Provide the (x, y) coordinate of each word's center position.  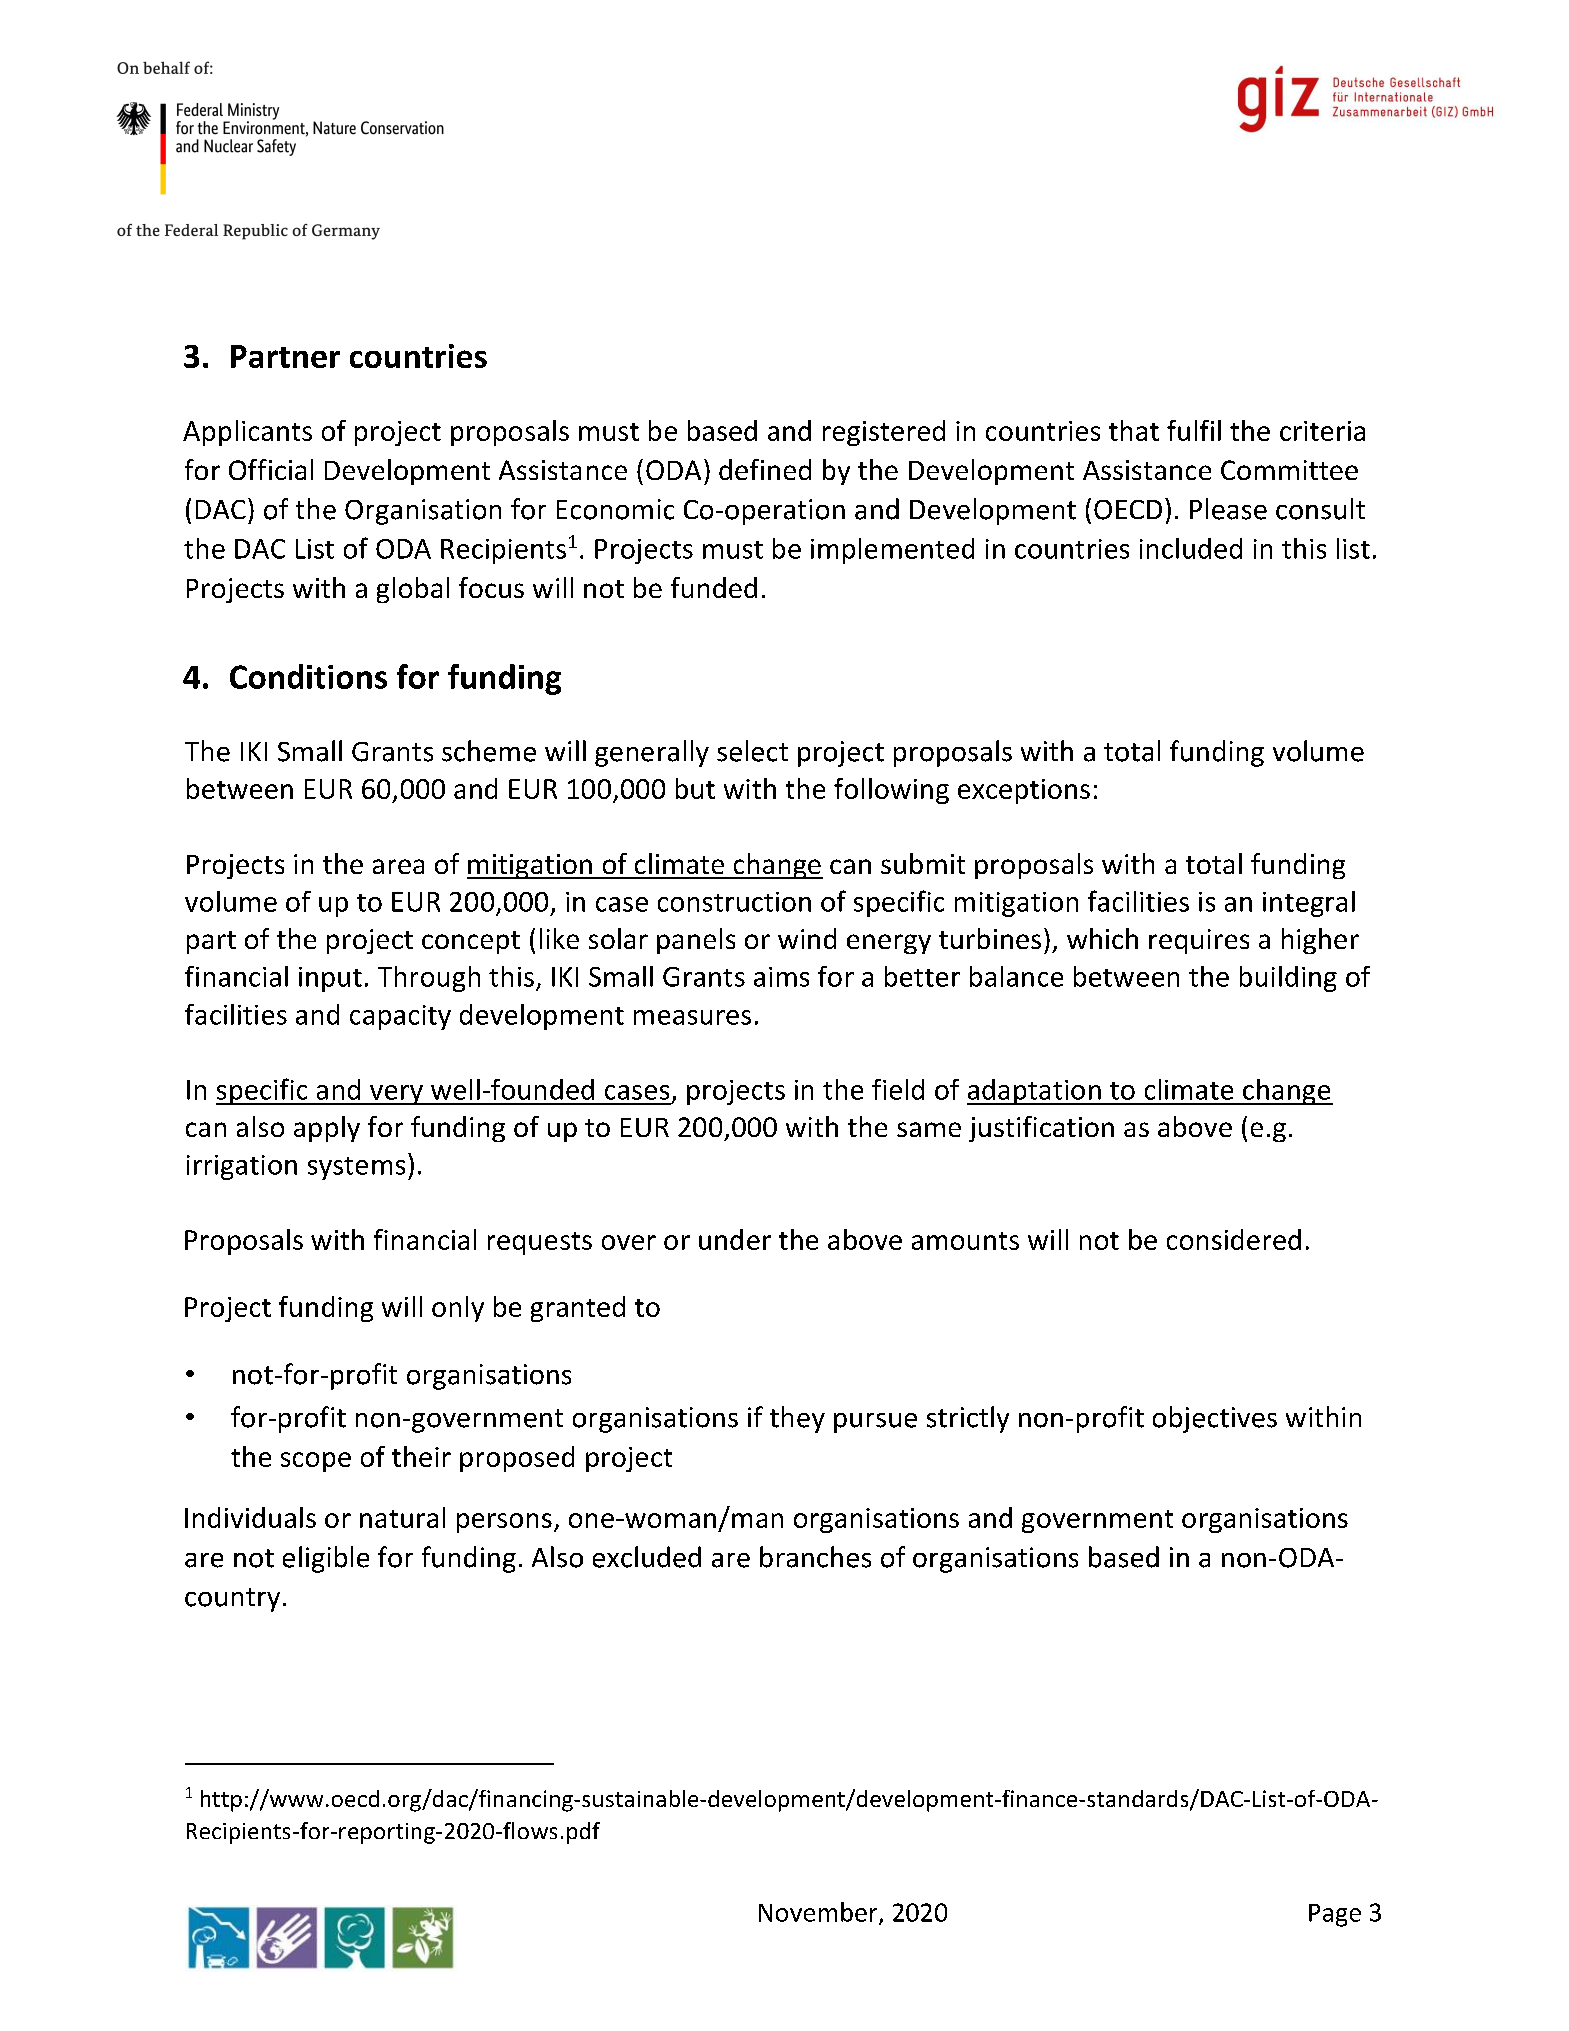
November (819, 1913)
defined (765, 469)
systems (356, 1168)
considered (1234, 1239)
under (735, 1239)
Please (1228, 509)
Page (1335, 1915)
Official (271, 469)
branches (815, 1557)
